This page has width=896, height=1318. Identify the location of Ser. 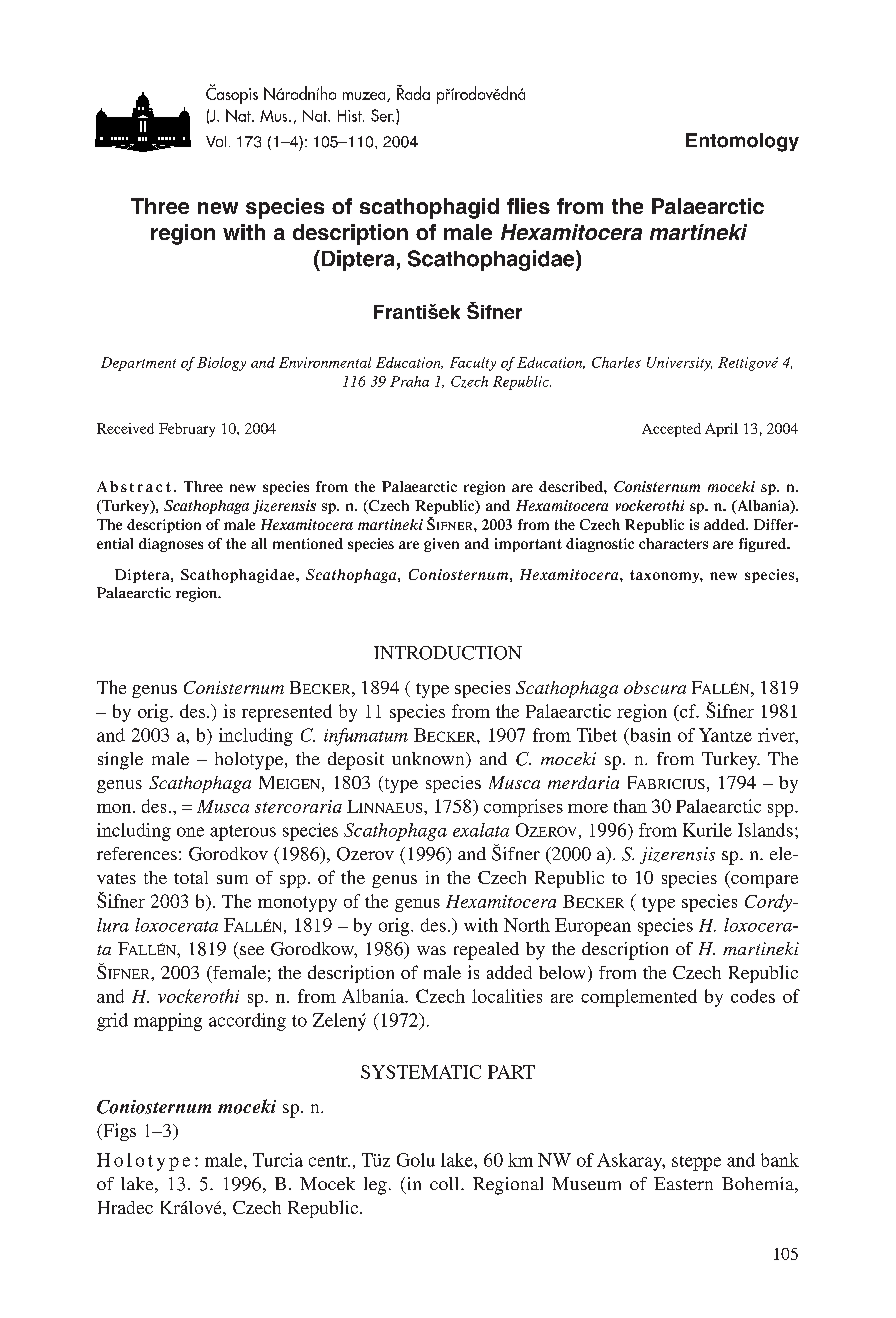
(382, 115).
